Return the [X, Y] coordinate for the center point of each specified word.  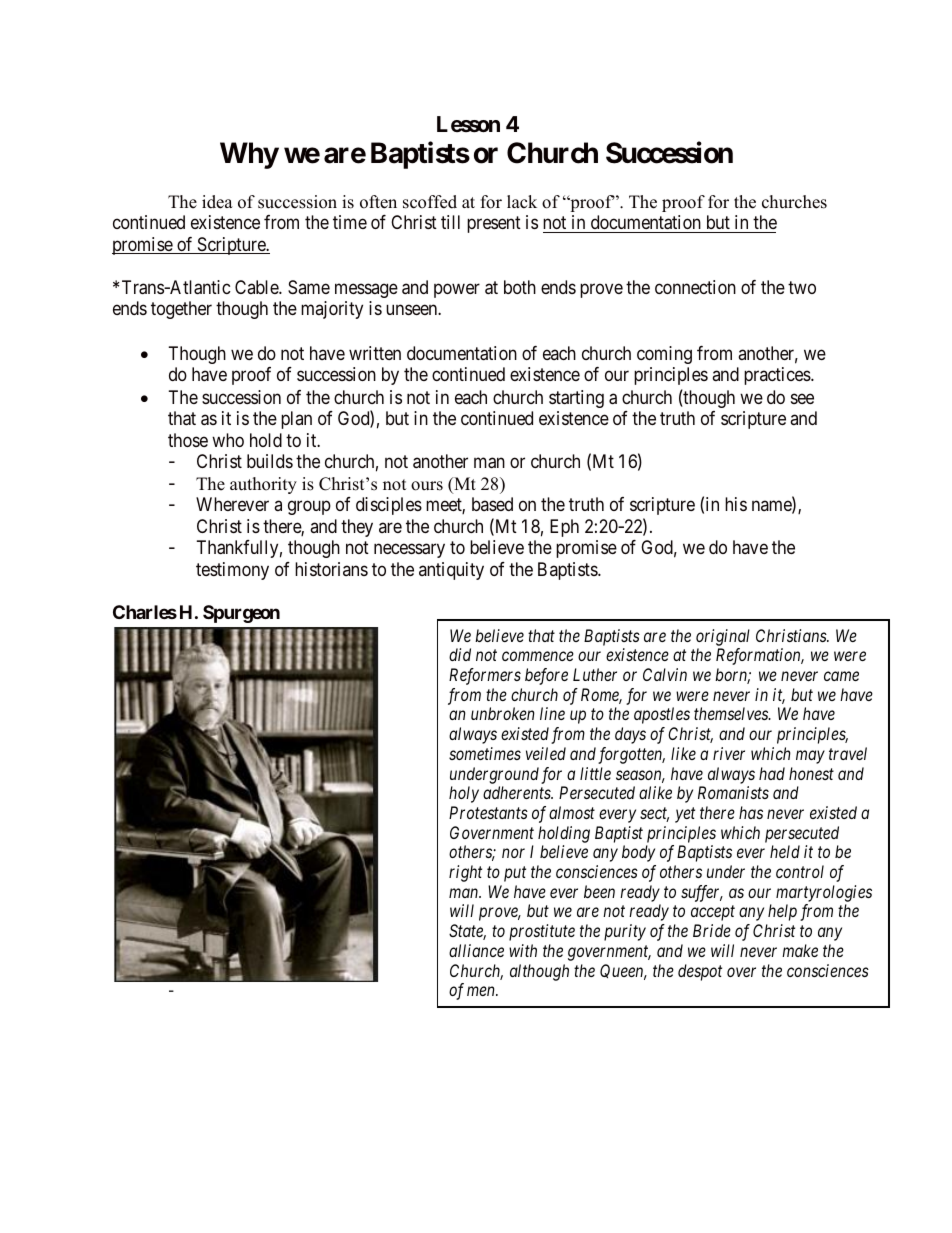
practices [777, 376]
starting [576, 399]
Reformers [485, 676]
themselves [732, 713]
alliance [476, 950]
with [523, 950]
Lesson [468, 124]
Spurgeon [241, 614]
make [800, 950]
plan [296, 420]
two [802, 287]
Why [249, 155]
